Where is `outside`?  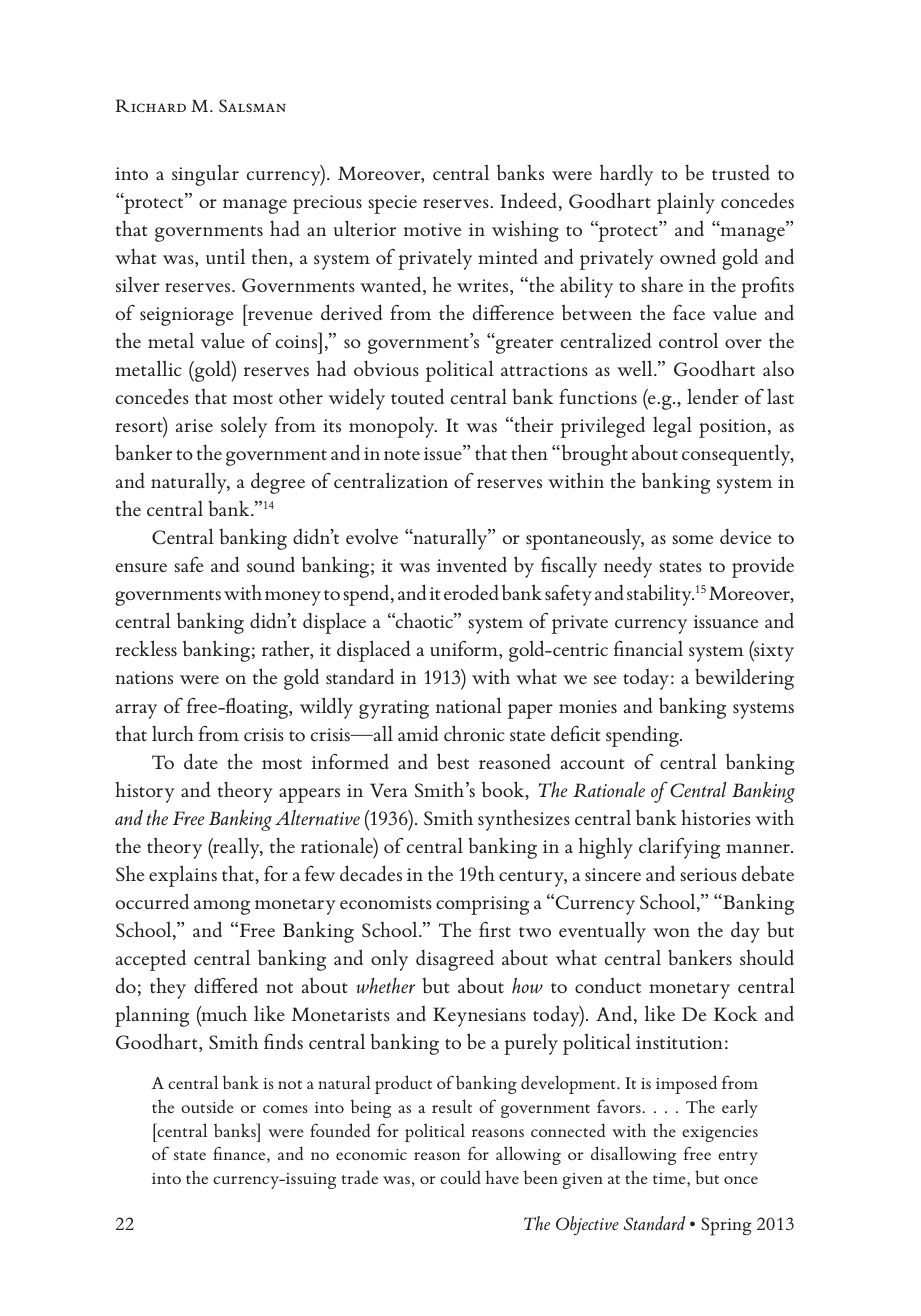
outside is located at coordinates (207, 1106).
